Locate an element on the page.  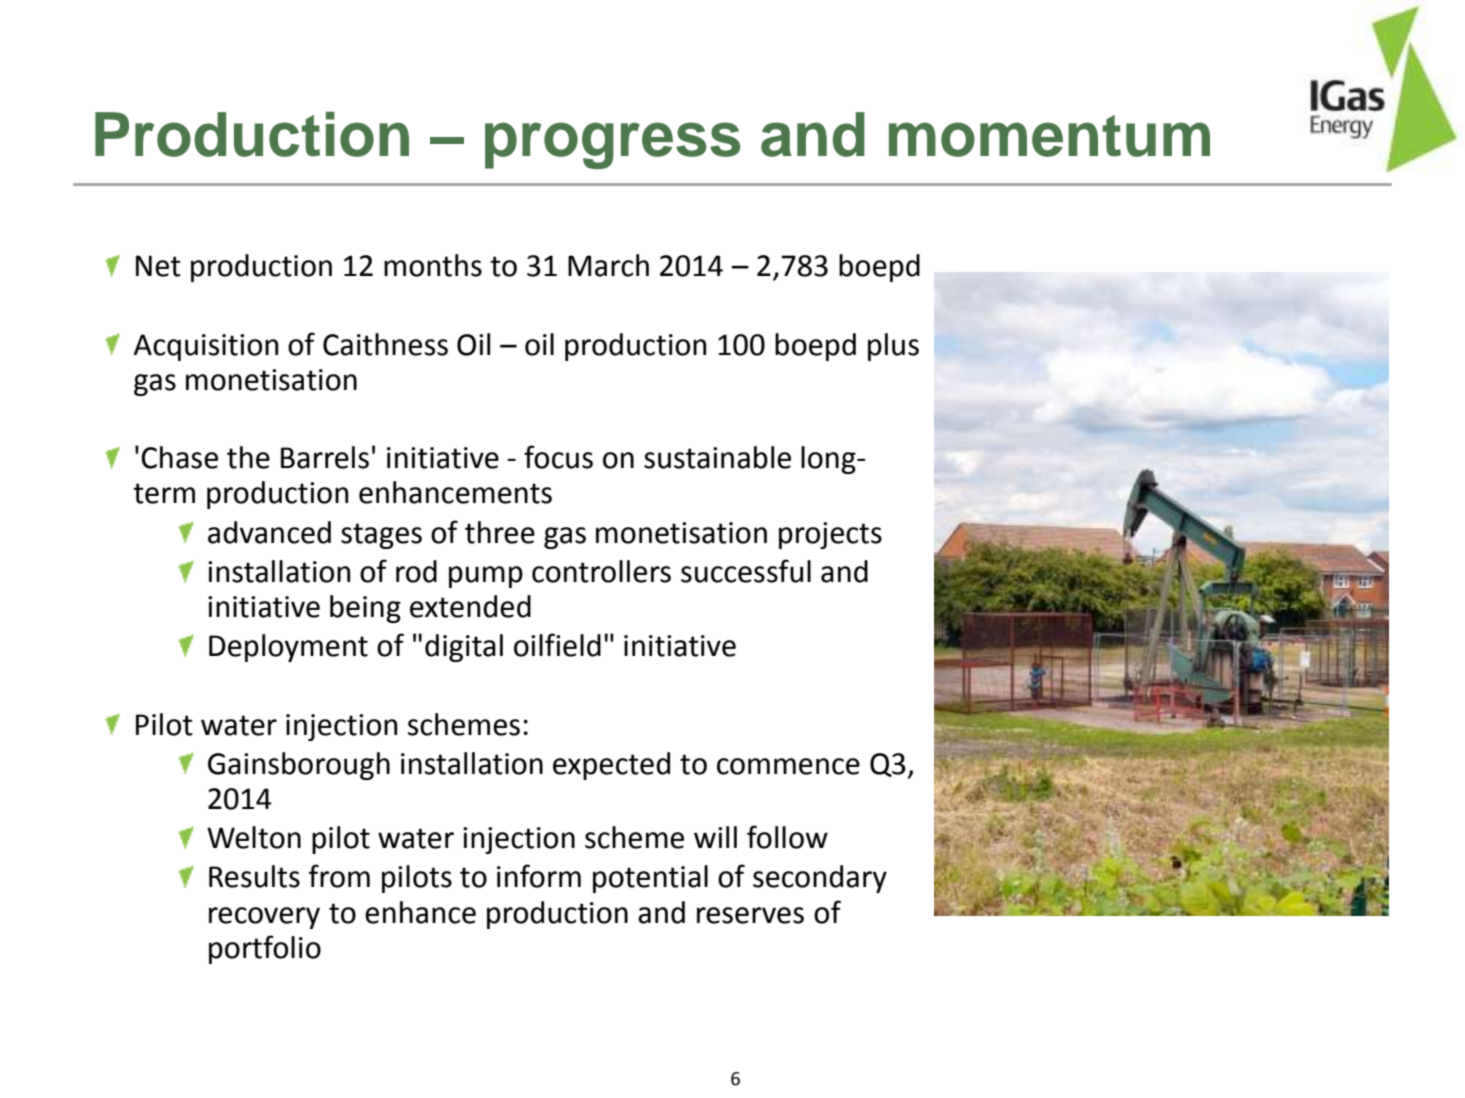
potential is located at coordinates (650, 879).
